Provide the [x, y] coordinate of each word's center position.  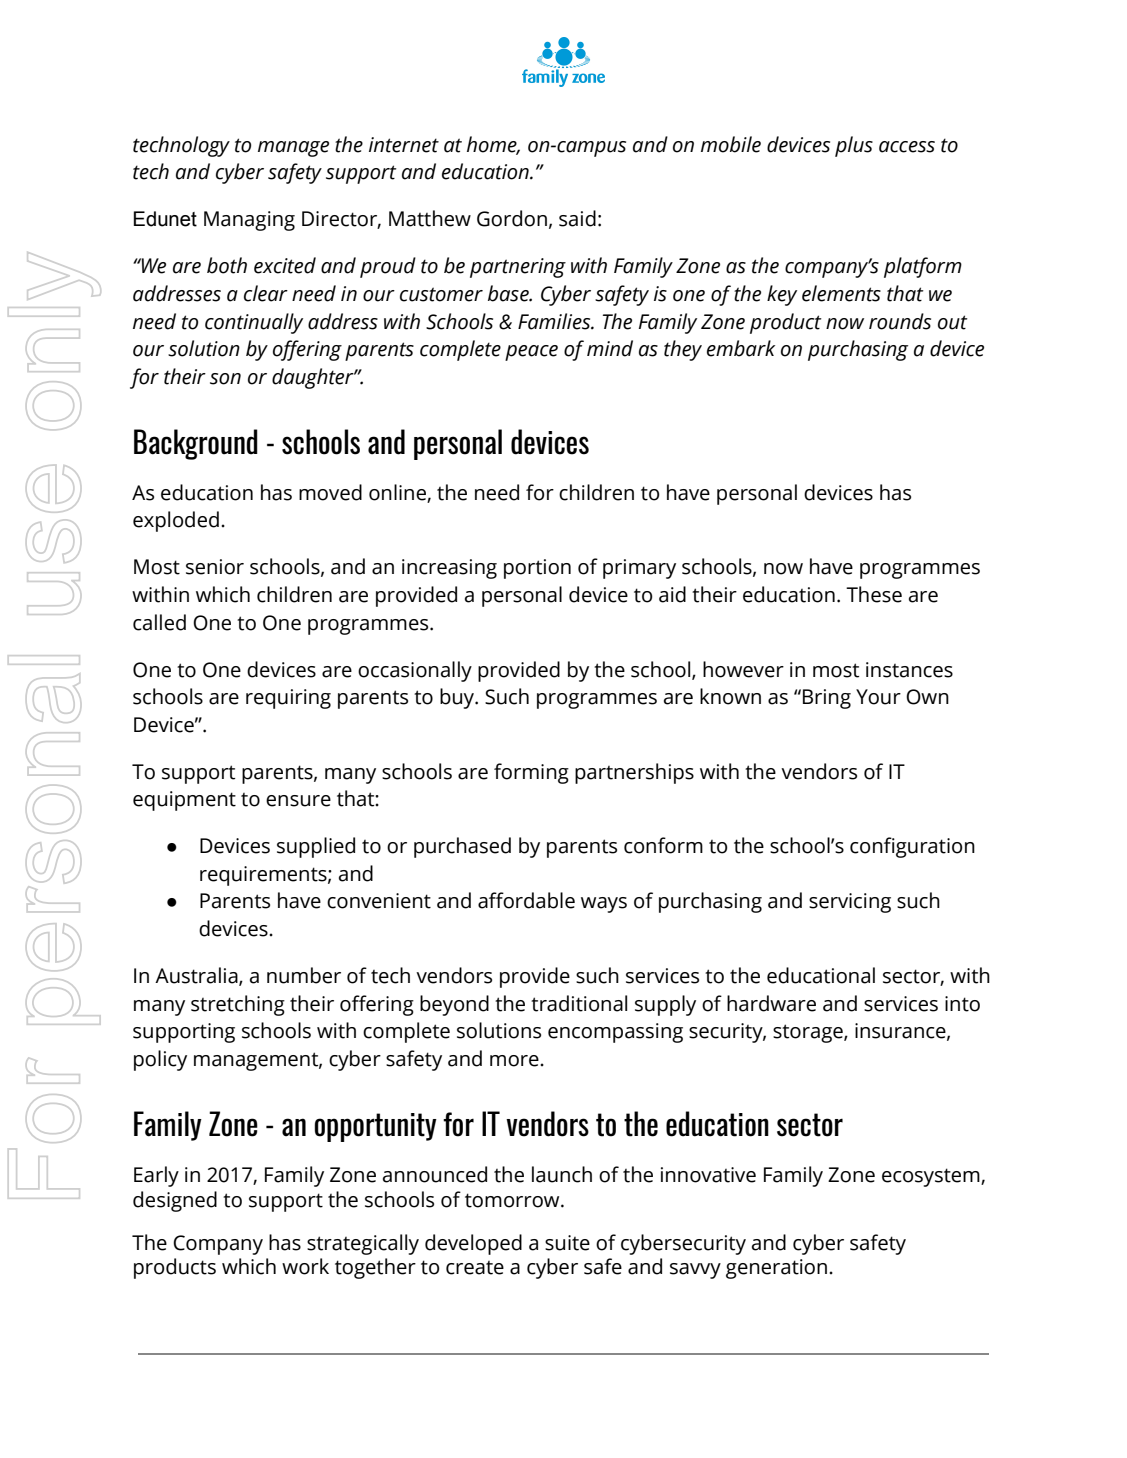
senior [215, 567]
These [874, 594]
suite [567, 1243]
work [305, 1266]
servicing [850, 903]
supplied [316, 847]
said [577, 218]
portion [537, 569]
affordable [526, 900]
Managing [249, 221]
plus [854, 146]
